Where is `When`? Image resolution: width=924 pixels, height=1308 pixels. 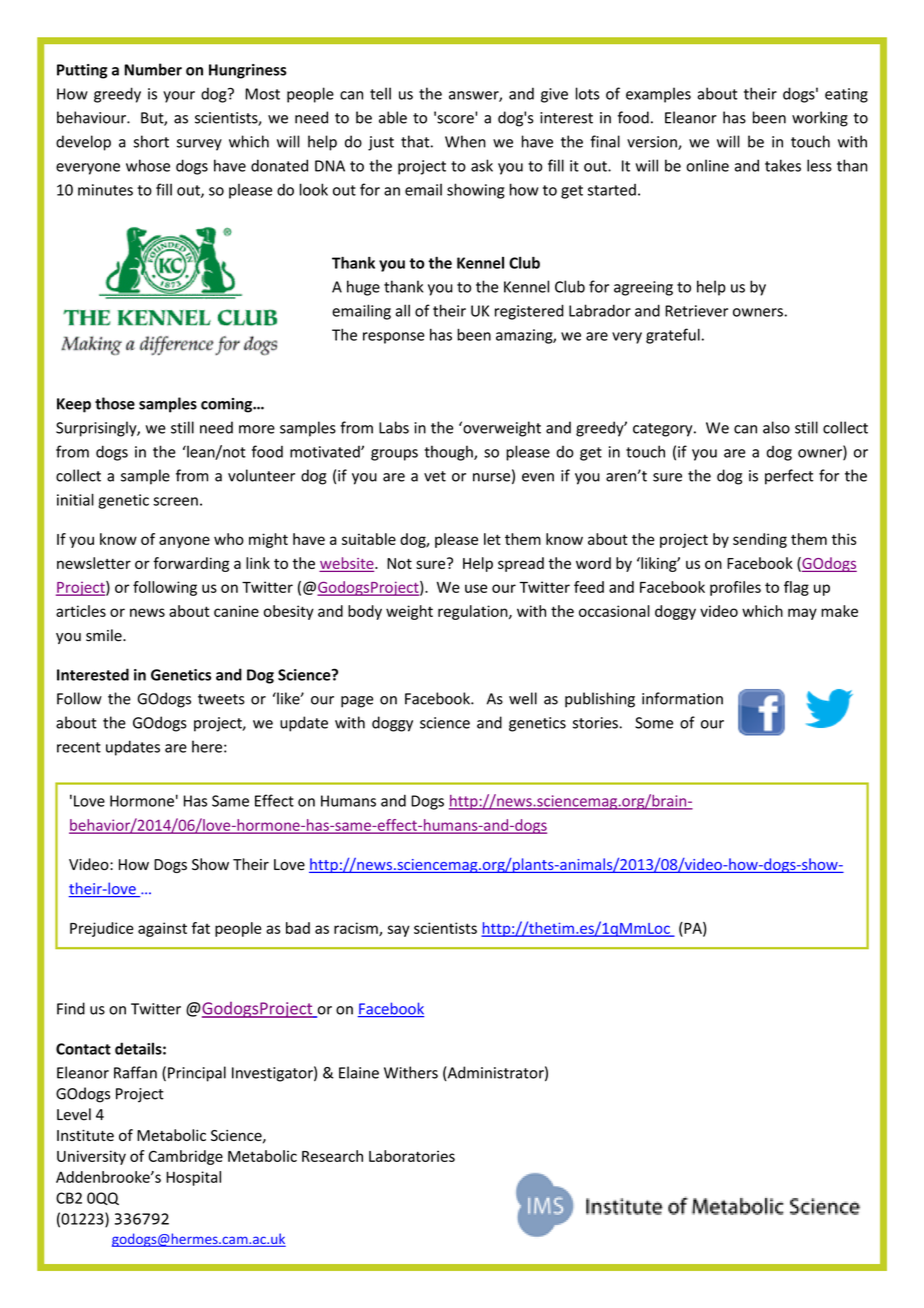
When is located at coordinates (465, 141).
